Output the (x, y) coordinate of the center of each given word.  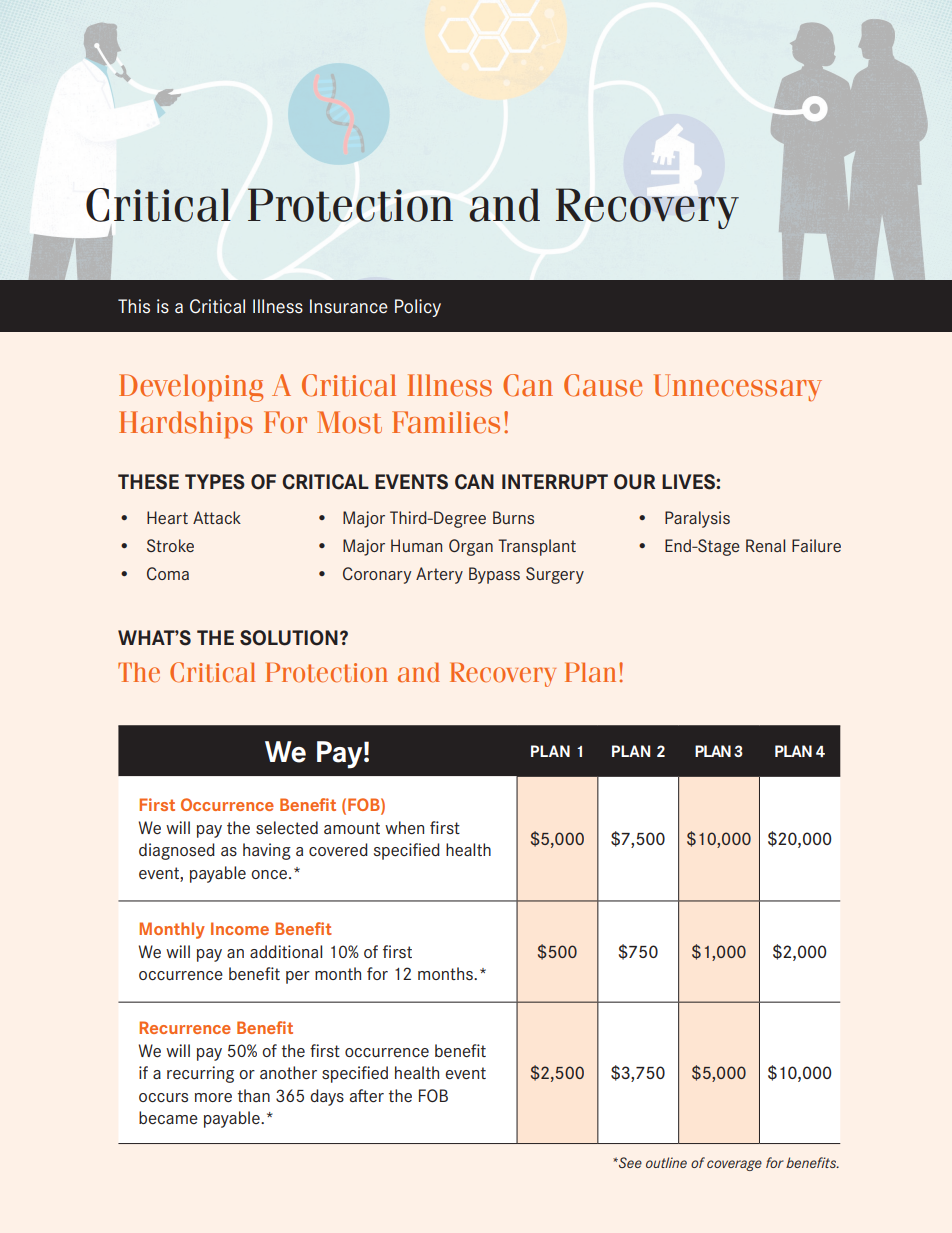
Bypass (494, 575)
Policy (418, 308)
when (404, 827)
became (168, 1117)
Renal (765, 545)
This (134, 306)
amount (352, 828)
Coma (168, 573)
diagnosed (177, 851)
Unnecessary (738, 387)
